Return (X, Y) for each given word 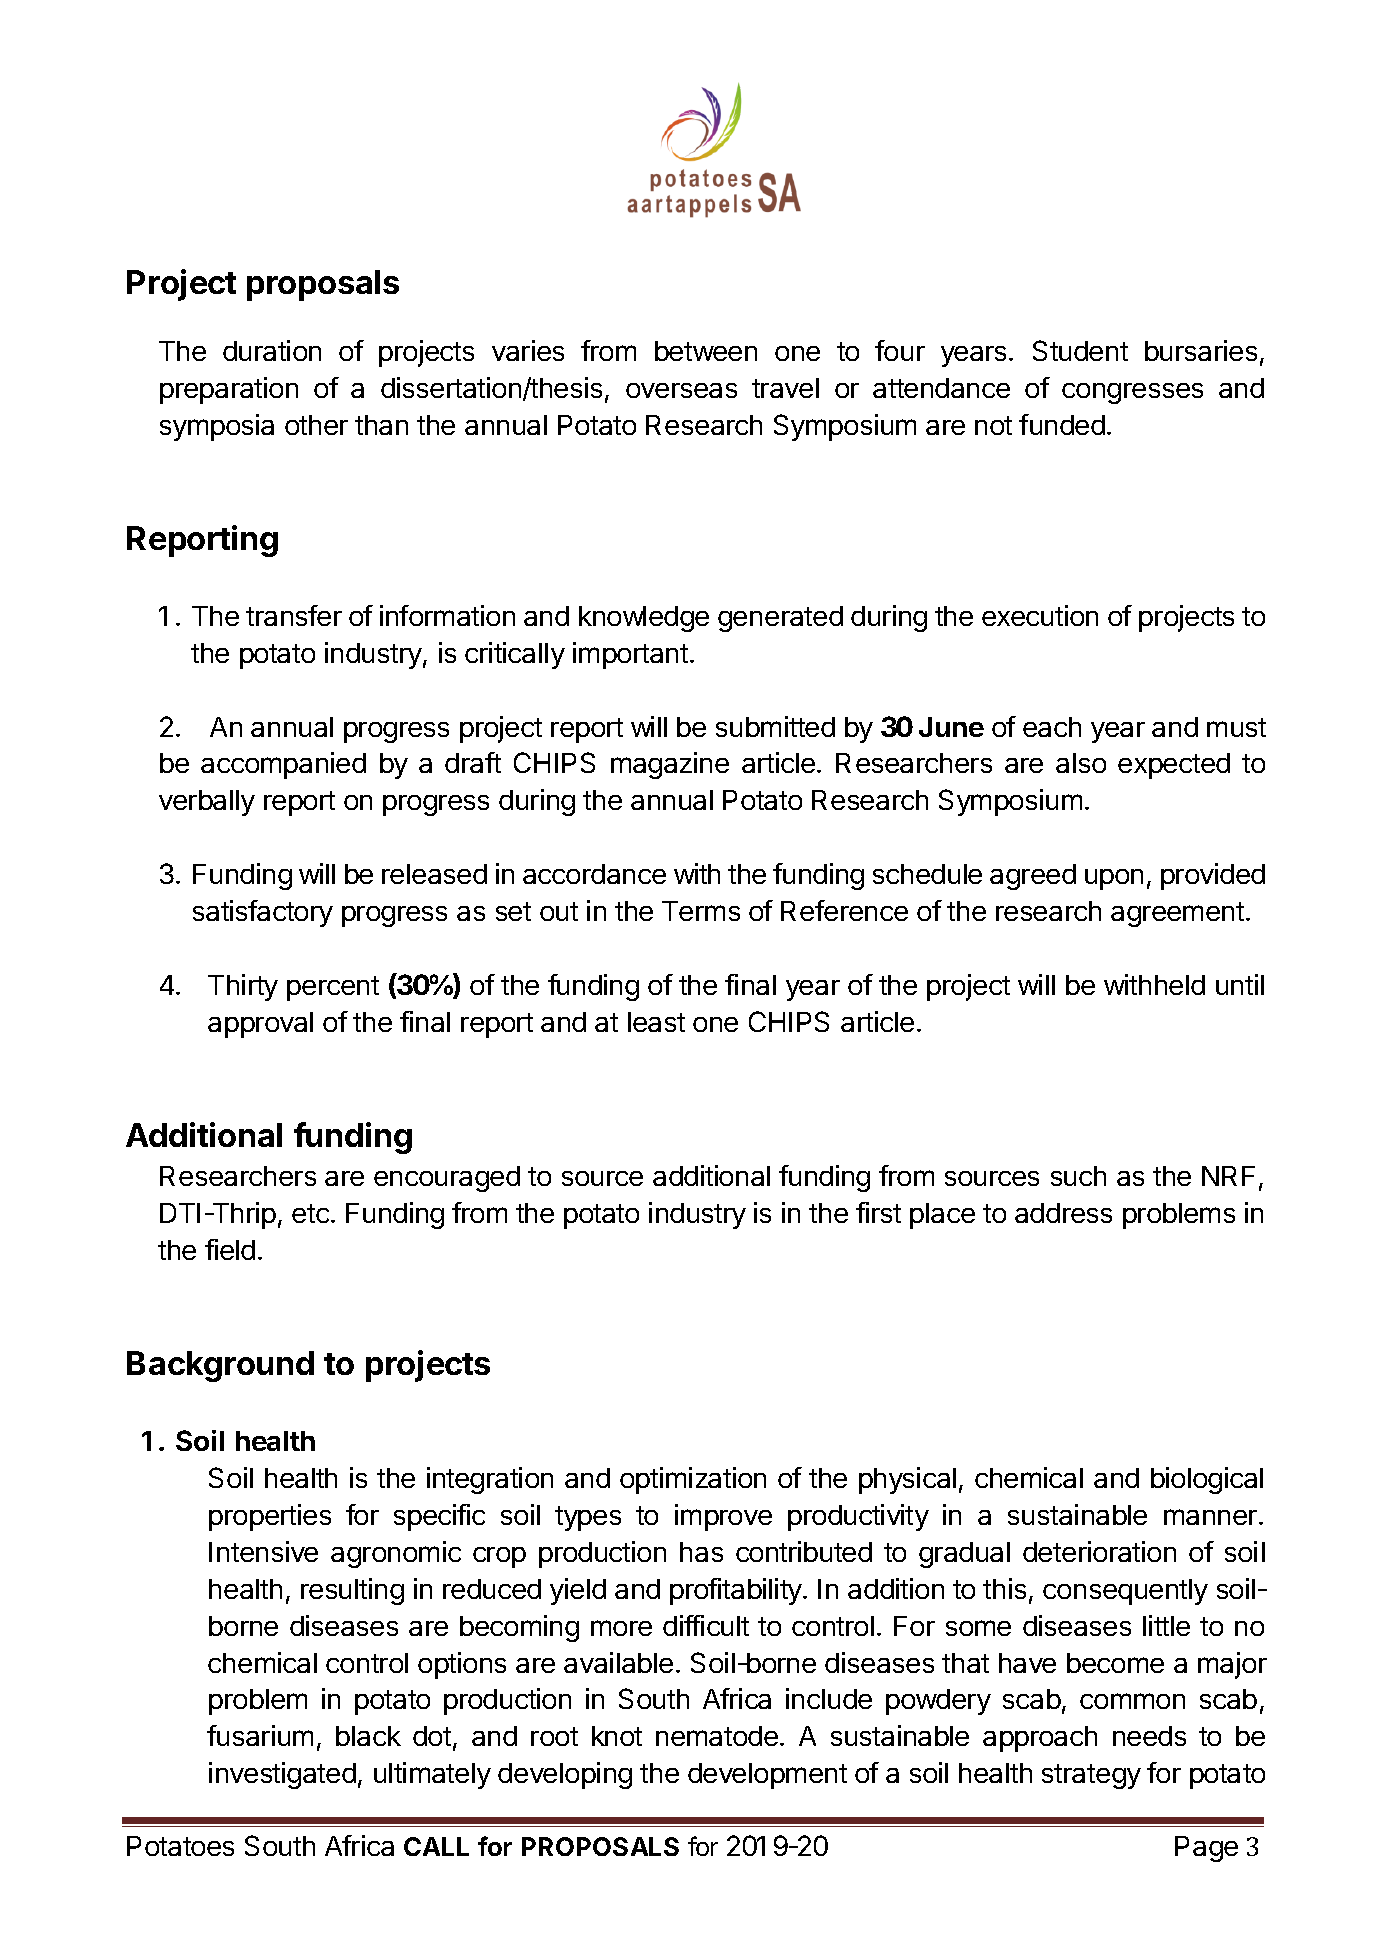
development (767, 1776)
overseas (681, 390)
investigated (282, 1775)
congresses (1132, 393)
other (316, 425)
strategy (1091, 1776)
